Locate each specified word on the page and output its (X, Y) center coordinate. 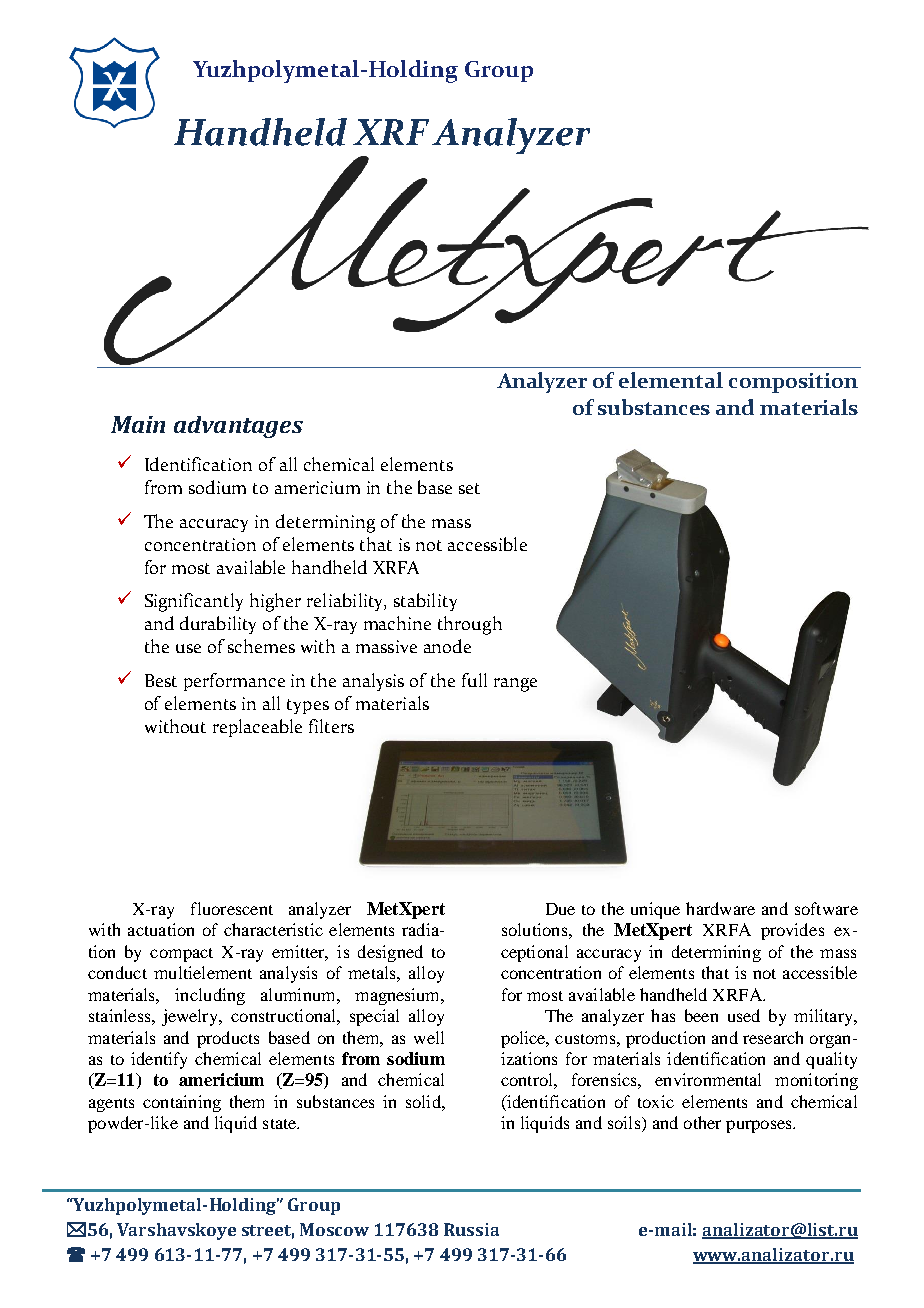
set (469, 488)
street (268, 1232)
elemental (671, 380)
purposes (760, 1126)
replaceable (257, 728)
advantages (238, 427)
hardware (720, 908)
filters (331, 726)
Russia (471, 1229)
